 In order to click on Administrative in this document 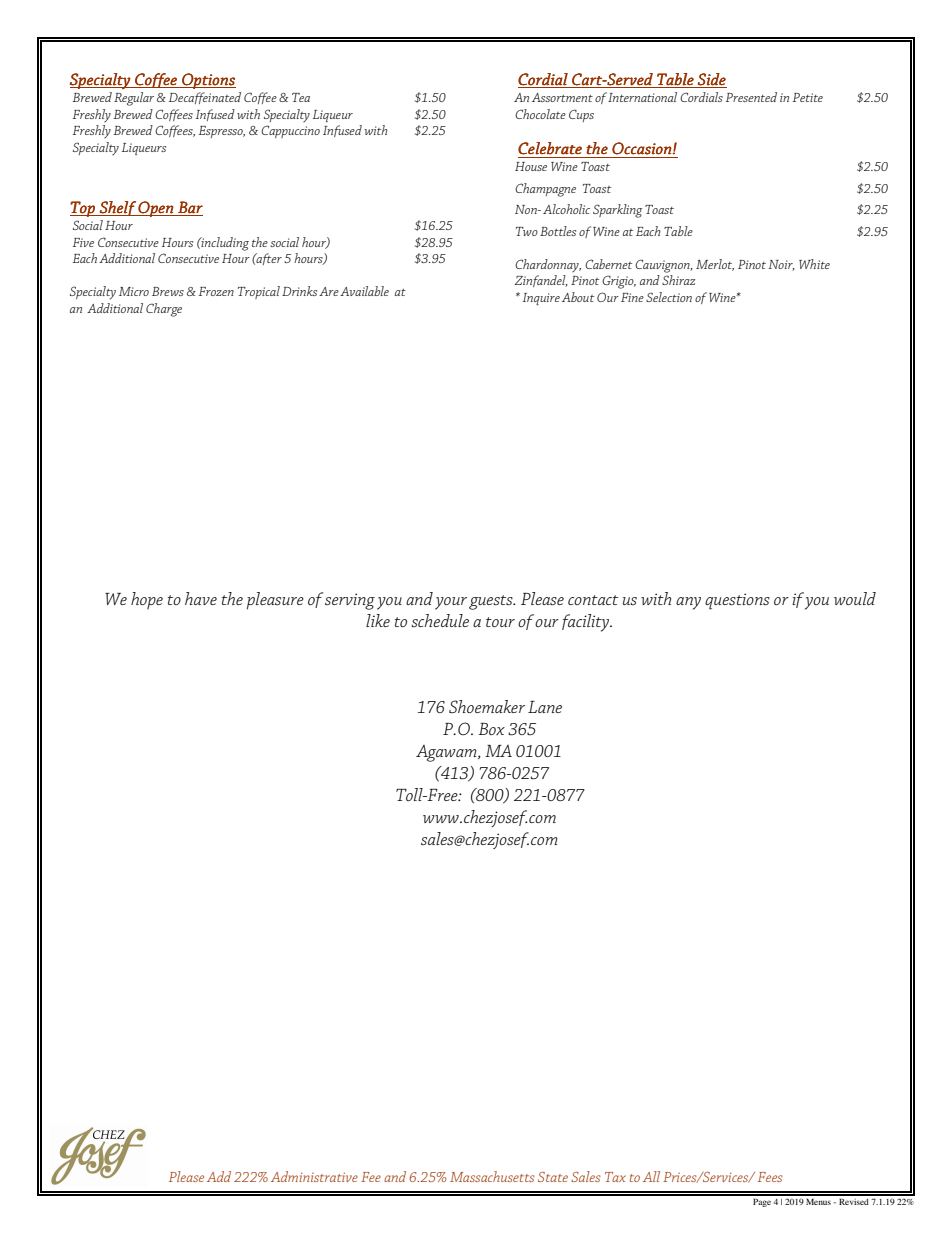, I will do `click(314, 1176)`.
